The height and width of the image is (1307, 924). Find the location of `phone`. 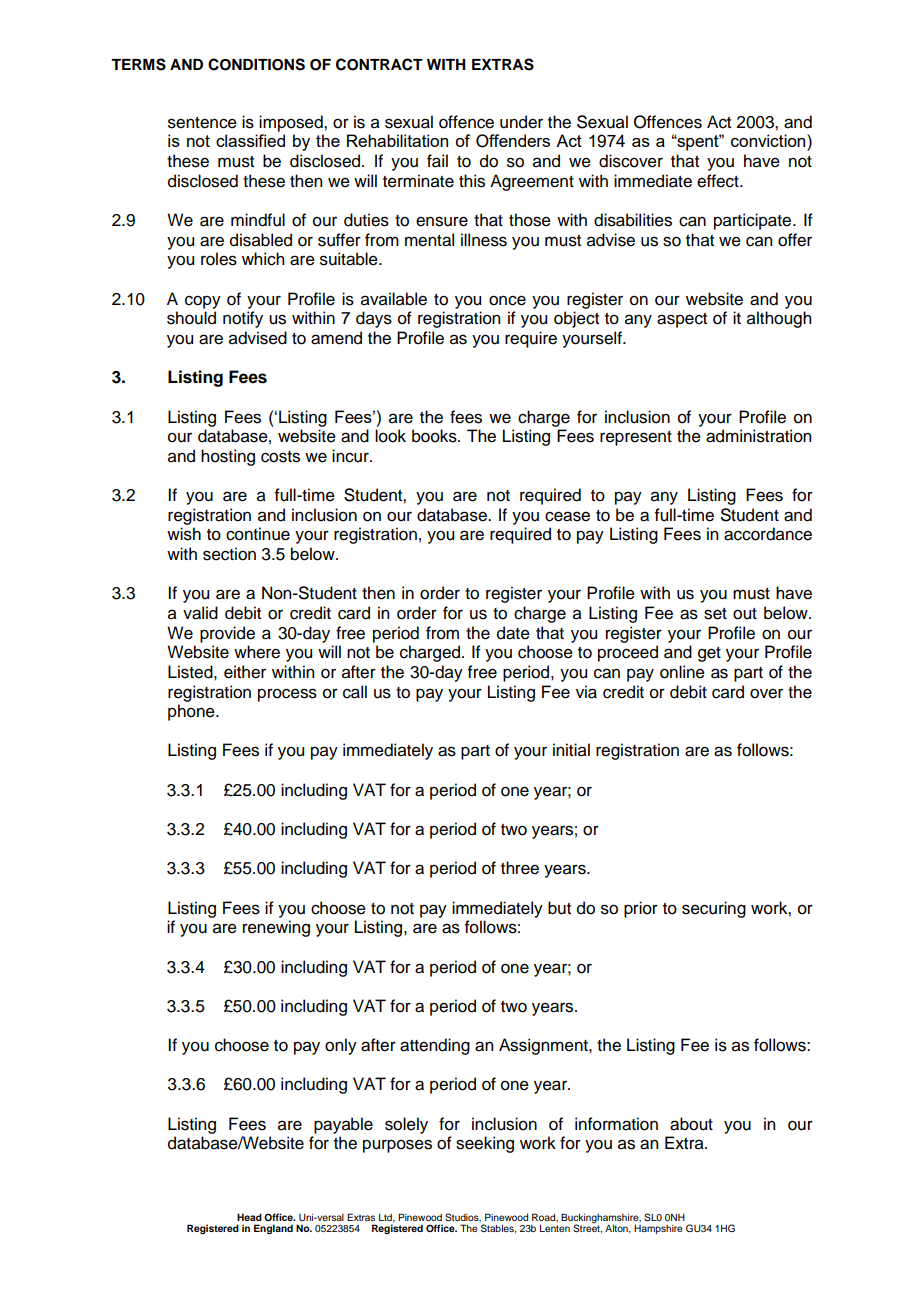

phone is located at coordinates (192, 712).
